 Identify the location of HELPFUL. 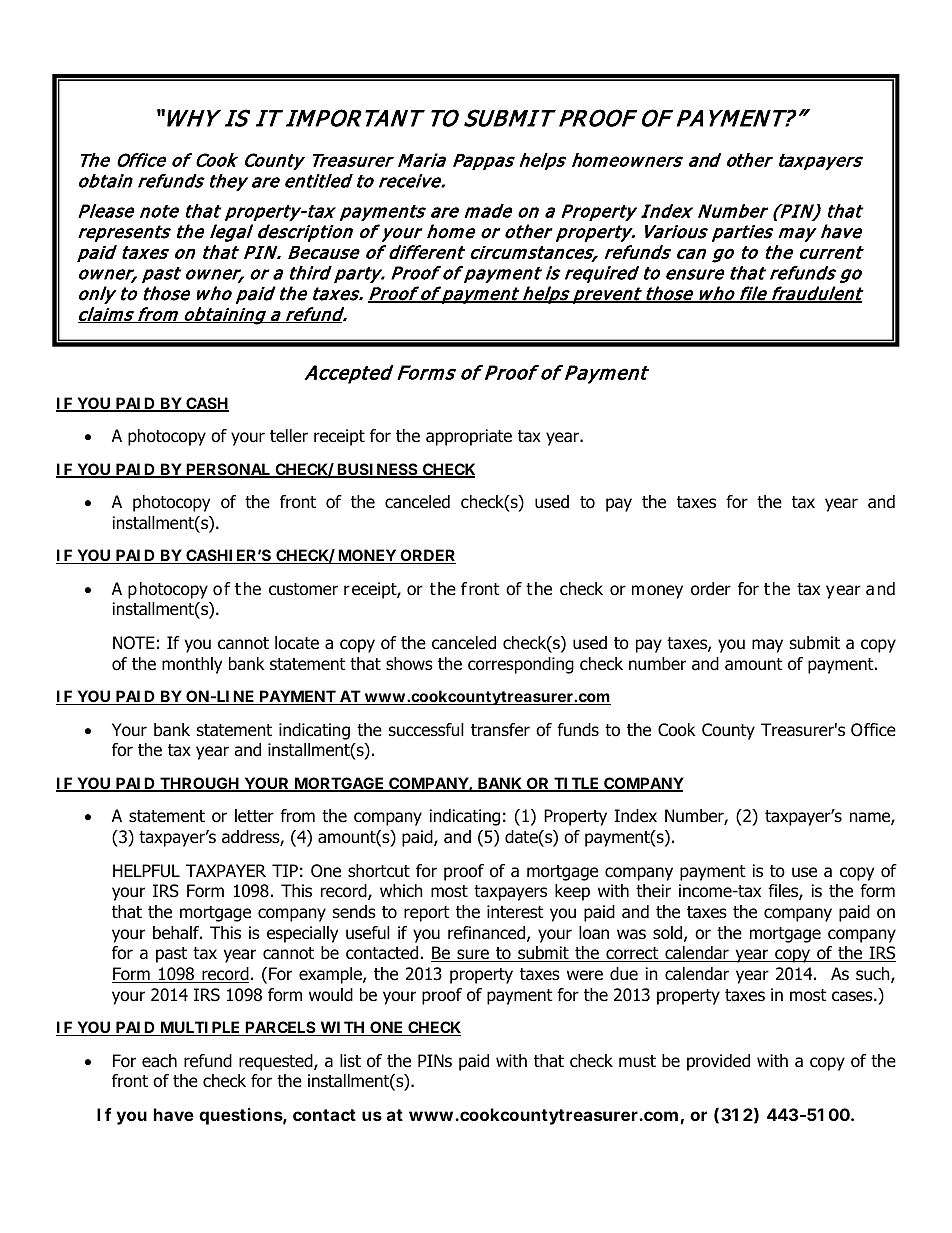
(146, 871).
